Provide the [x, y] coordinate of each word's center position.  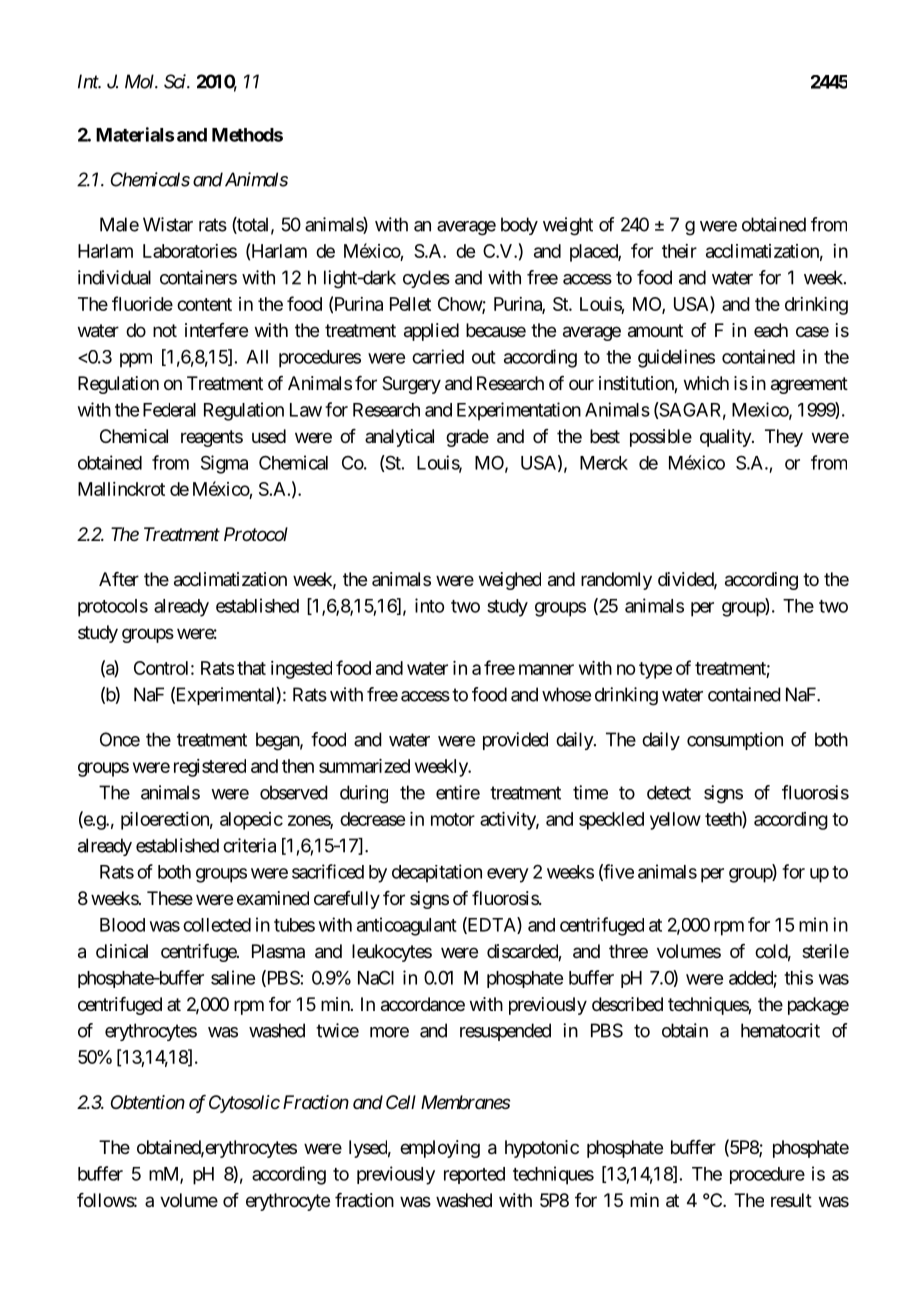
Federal [169, 410]
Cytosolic [244, 1104]
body [519, 226]
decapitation [437, 873]
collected [217, 925]
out [484, 357]
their [679, 251]
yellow [675, 821]
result [791, 1200]
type [655, 670]
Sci [176, 81]
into [429, 605]
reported [474, 1175]
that [251, 668]
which [706, 383]
